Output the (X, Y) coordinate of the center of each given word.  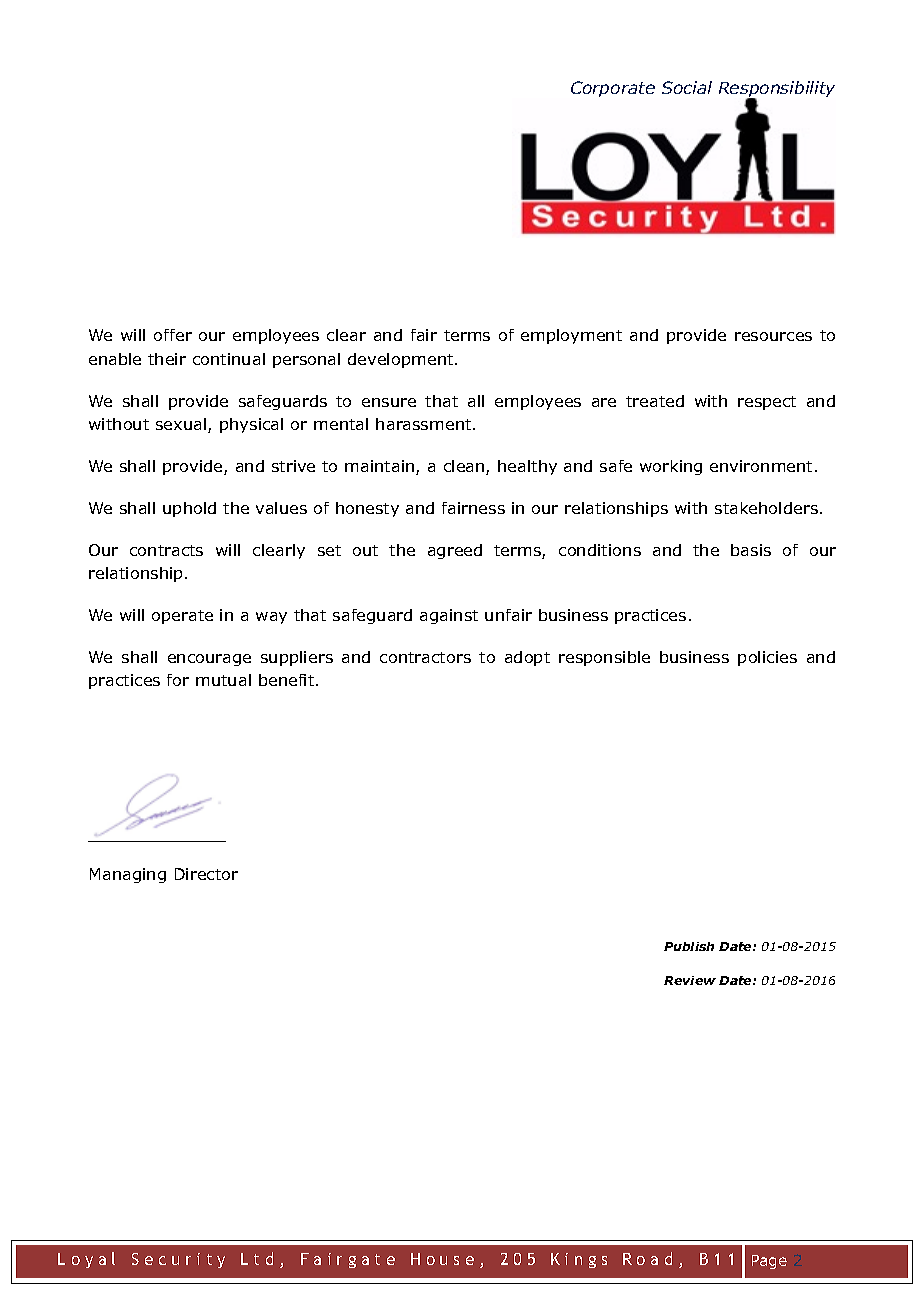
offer (173, 335)
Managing (128, 875)
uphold (189, 509)
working (671, 467)
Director (206, 874)
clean (465, 467)
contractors (425, 657)
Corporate (613, 89)
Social (687, 87)
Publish (689, 946)
